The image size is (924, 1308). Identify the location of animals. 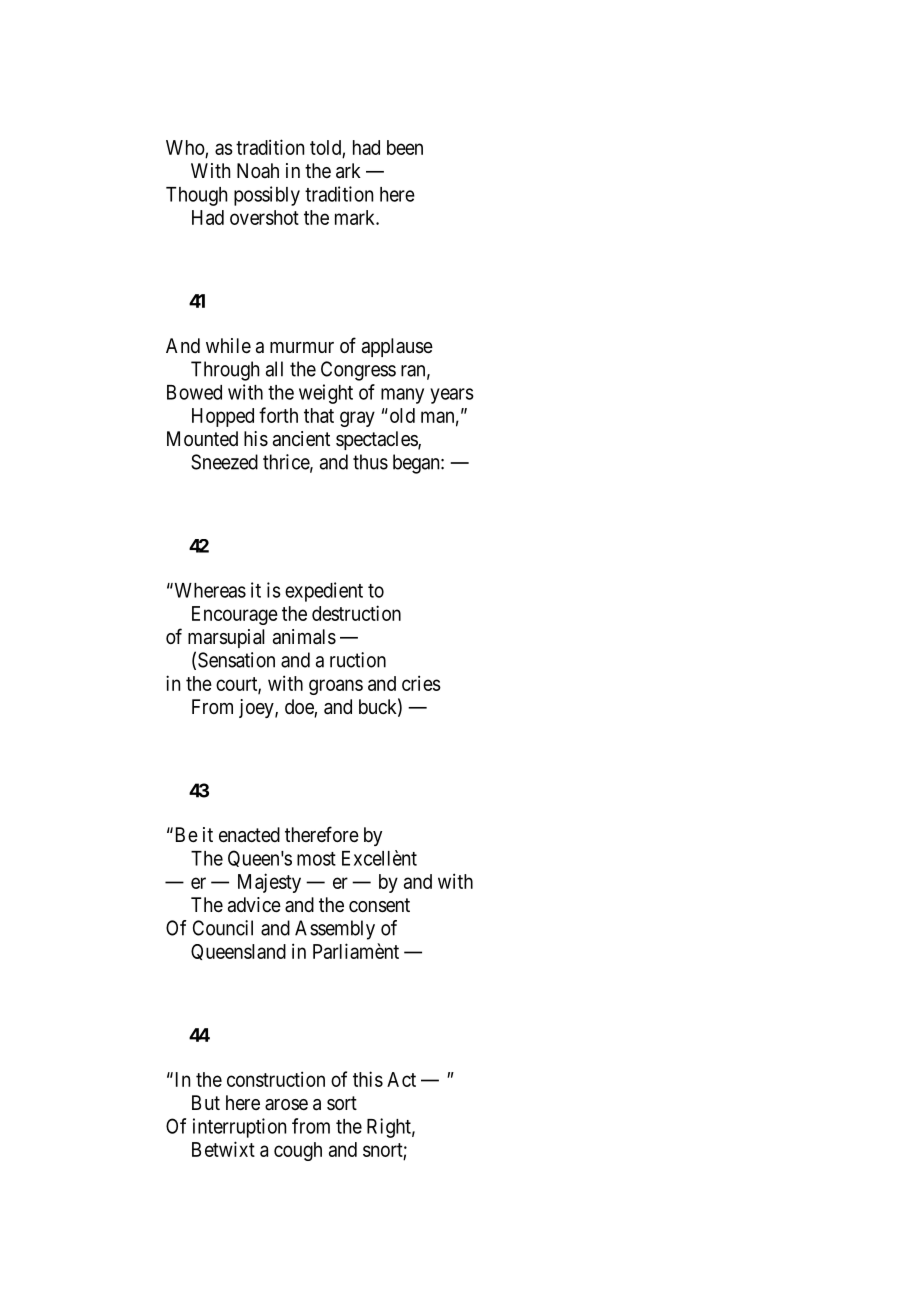
(304, 637).
